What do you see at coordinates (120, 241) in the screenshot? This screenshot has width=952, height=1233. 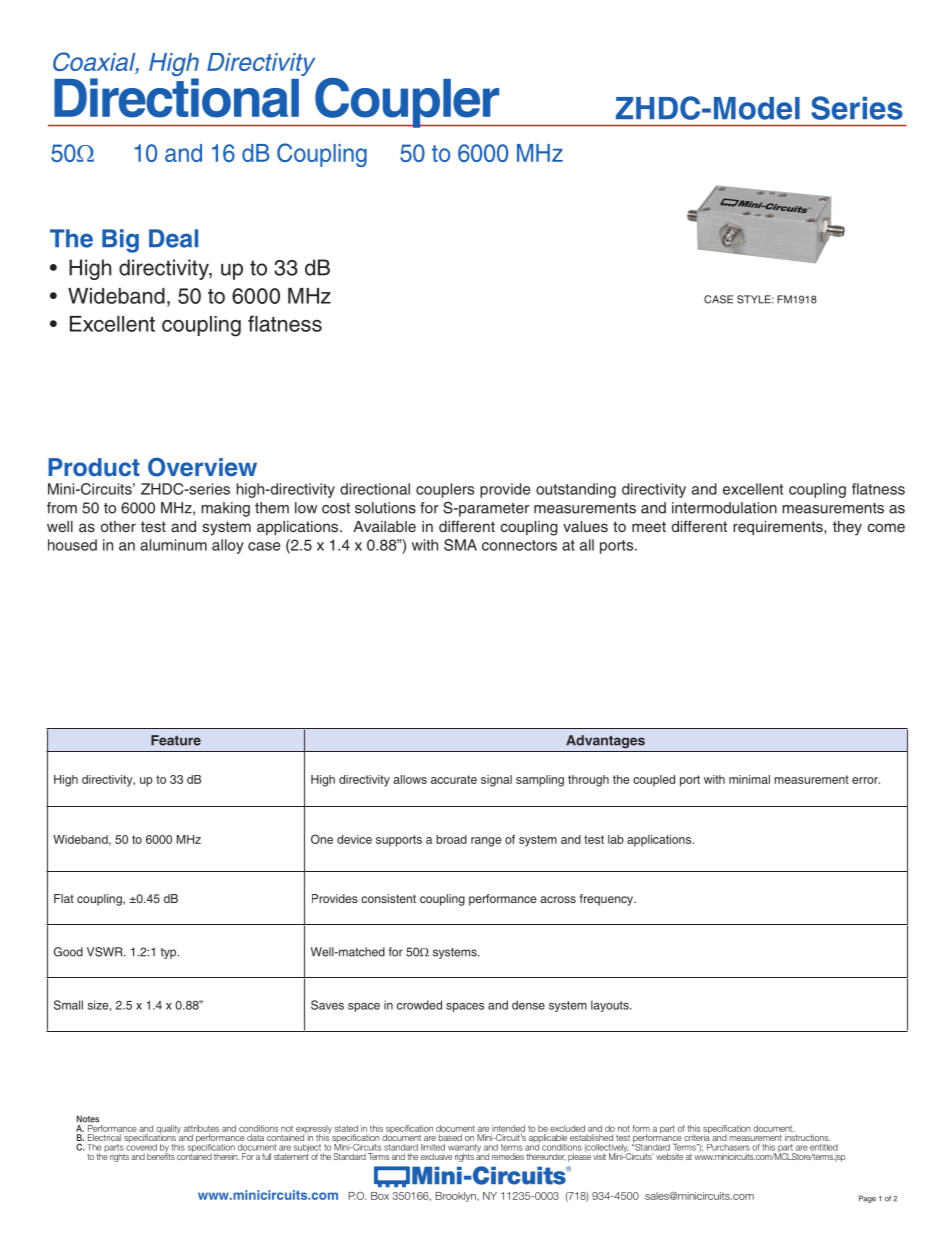 I see `Big` at bounding box center [120, 241].
